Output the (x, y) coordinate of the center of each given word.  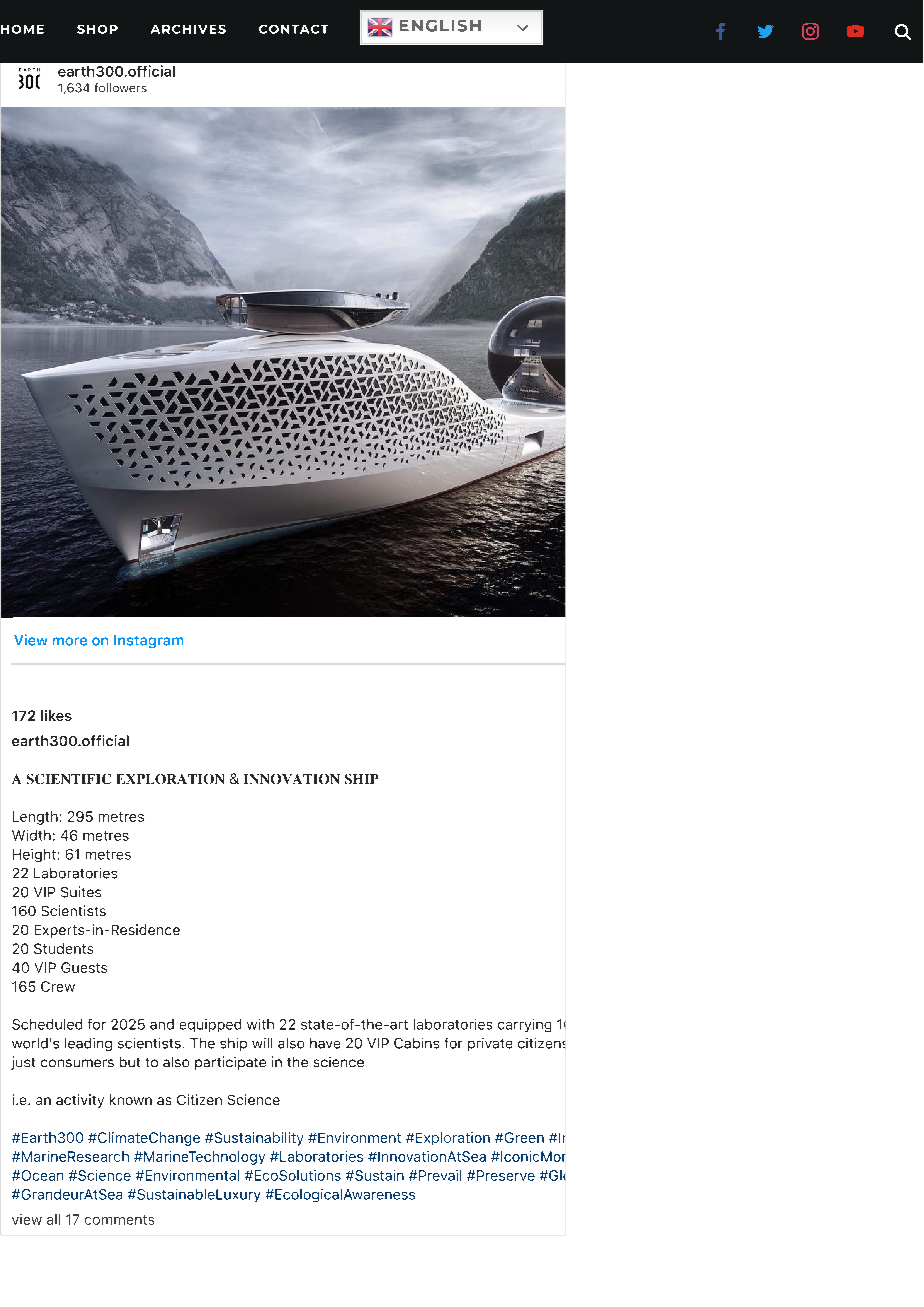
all (53, 1219)
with (260, 1024)
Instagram (148, 641)
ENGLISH (440, 26)
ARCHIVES (188, 29)
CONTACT (293, 29)
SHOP (97, 29)
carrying (524, 1025)
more (70, 641)
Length (35, 818)
